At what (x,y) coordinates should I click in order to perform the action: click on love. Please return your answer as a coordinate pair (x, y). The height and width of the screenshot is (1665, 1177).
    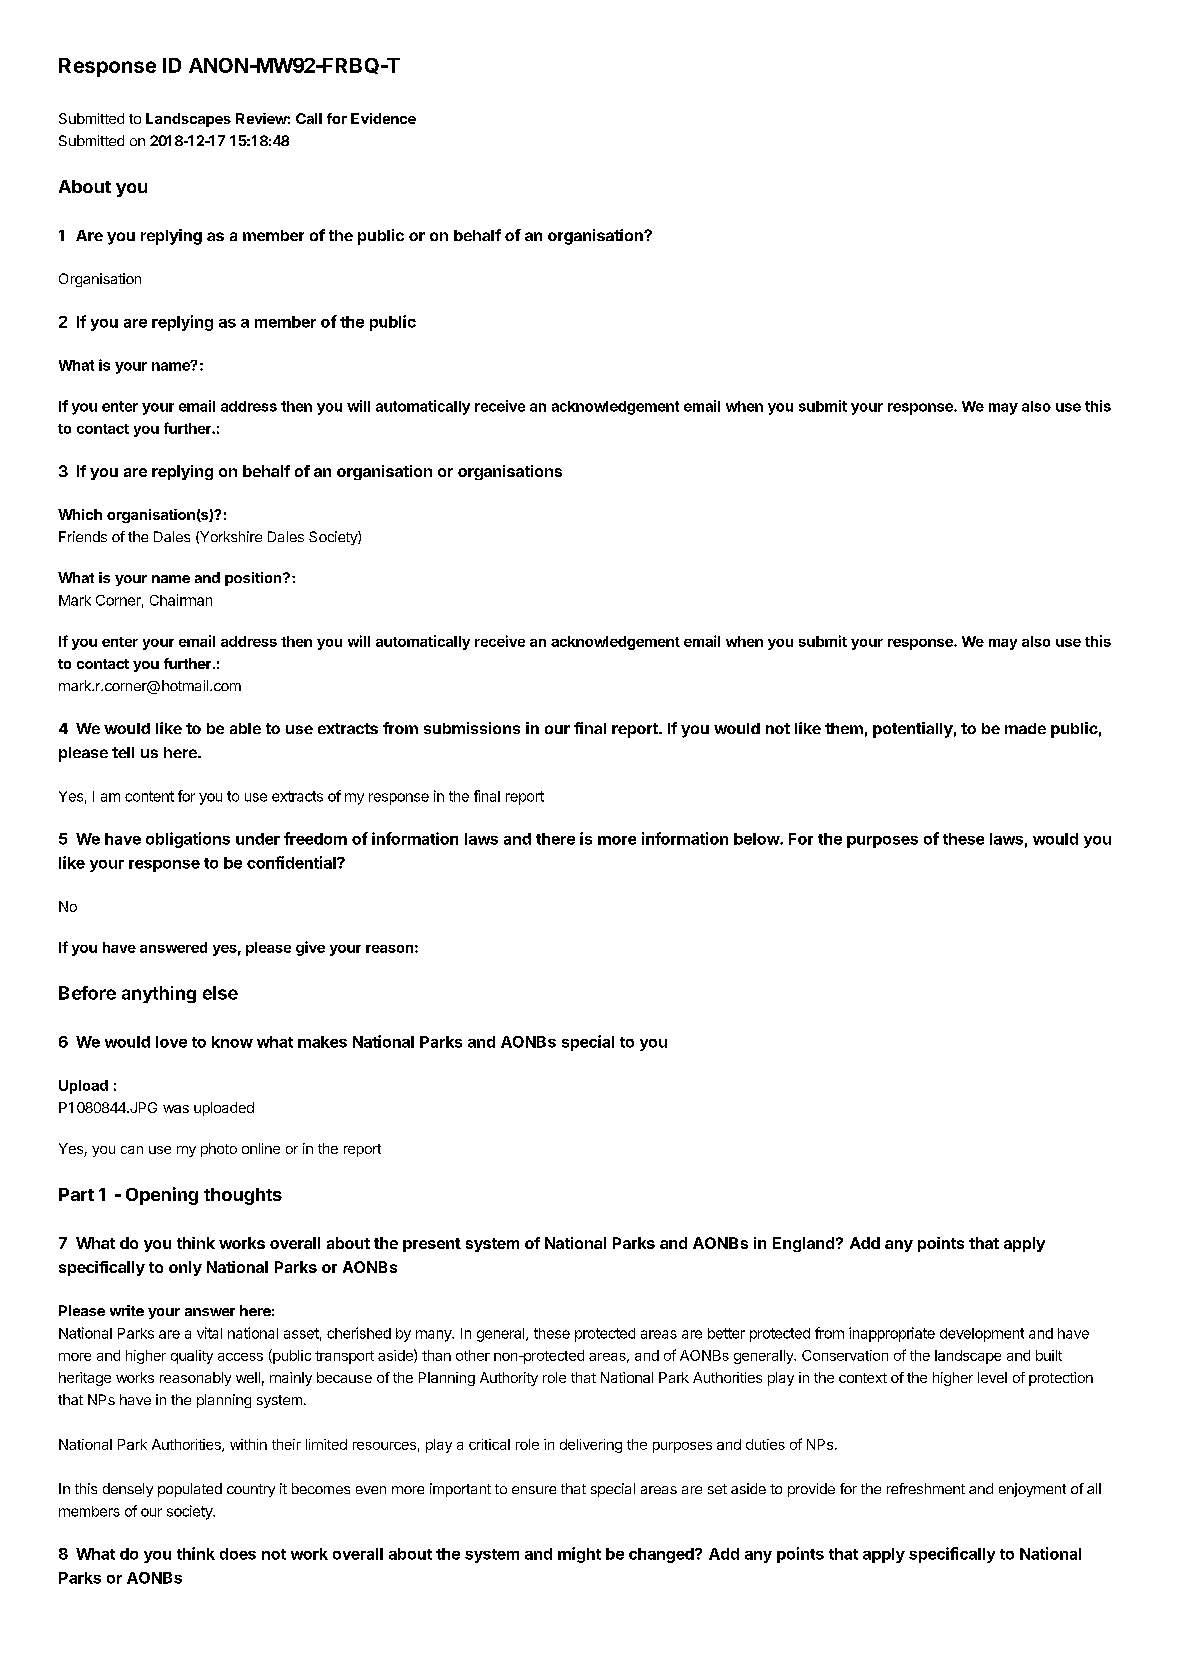
    Looking at the image, I should click on (171, 1042).
